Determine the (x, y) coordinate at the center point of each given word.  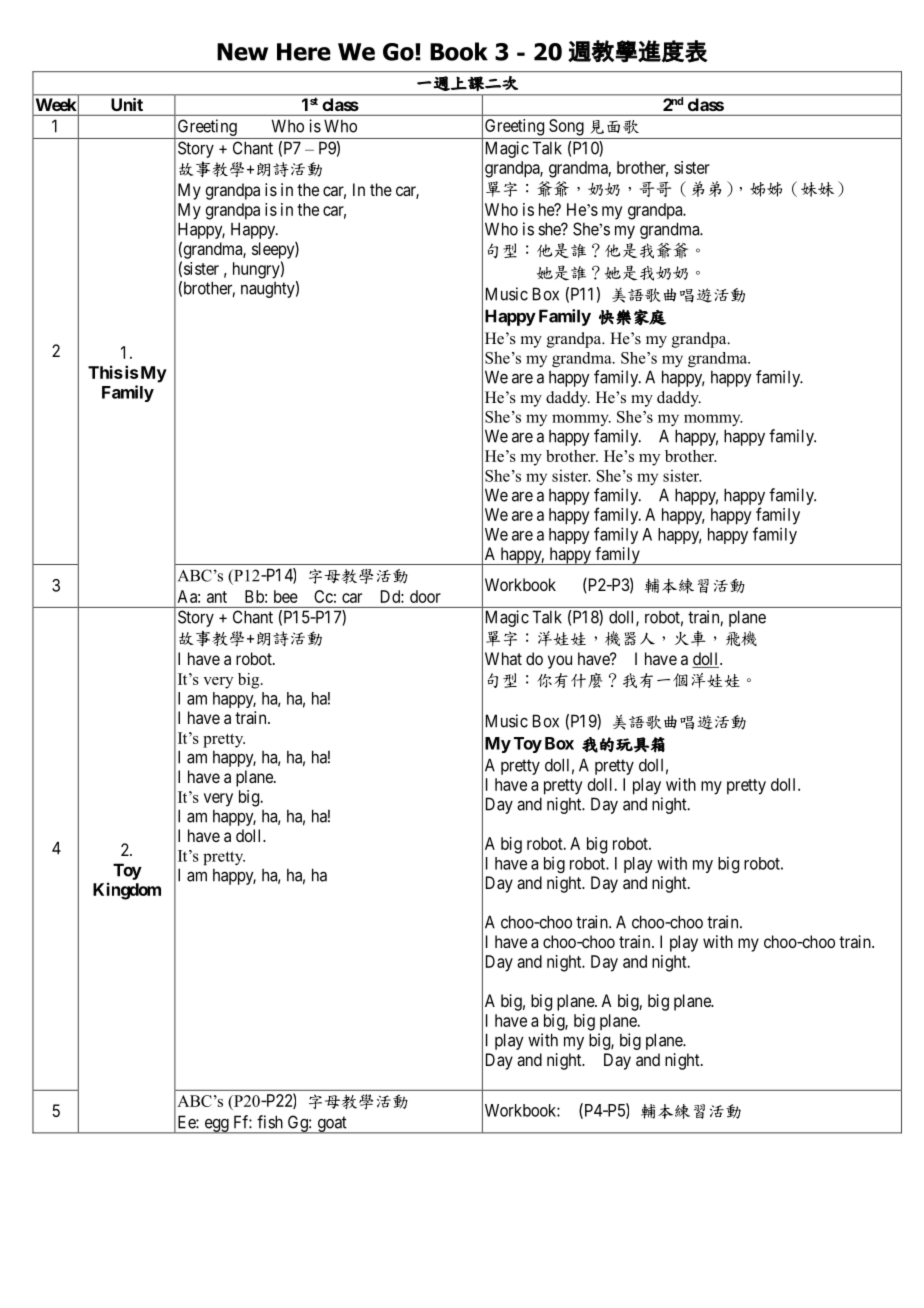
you (560, 662)
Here (304, 52)
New (242, 52)
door (425, 596)
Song (566, 127)
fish (270, 1122)
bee (286, 596)
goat (332, 1125)
